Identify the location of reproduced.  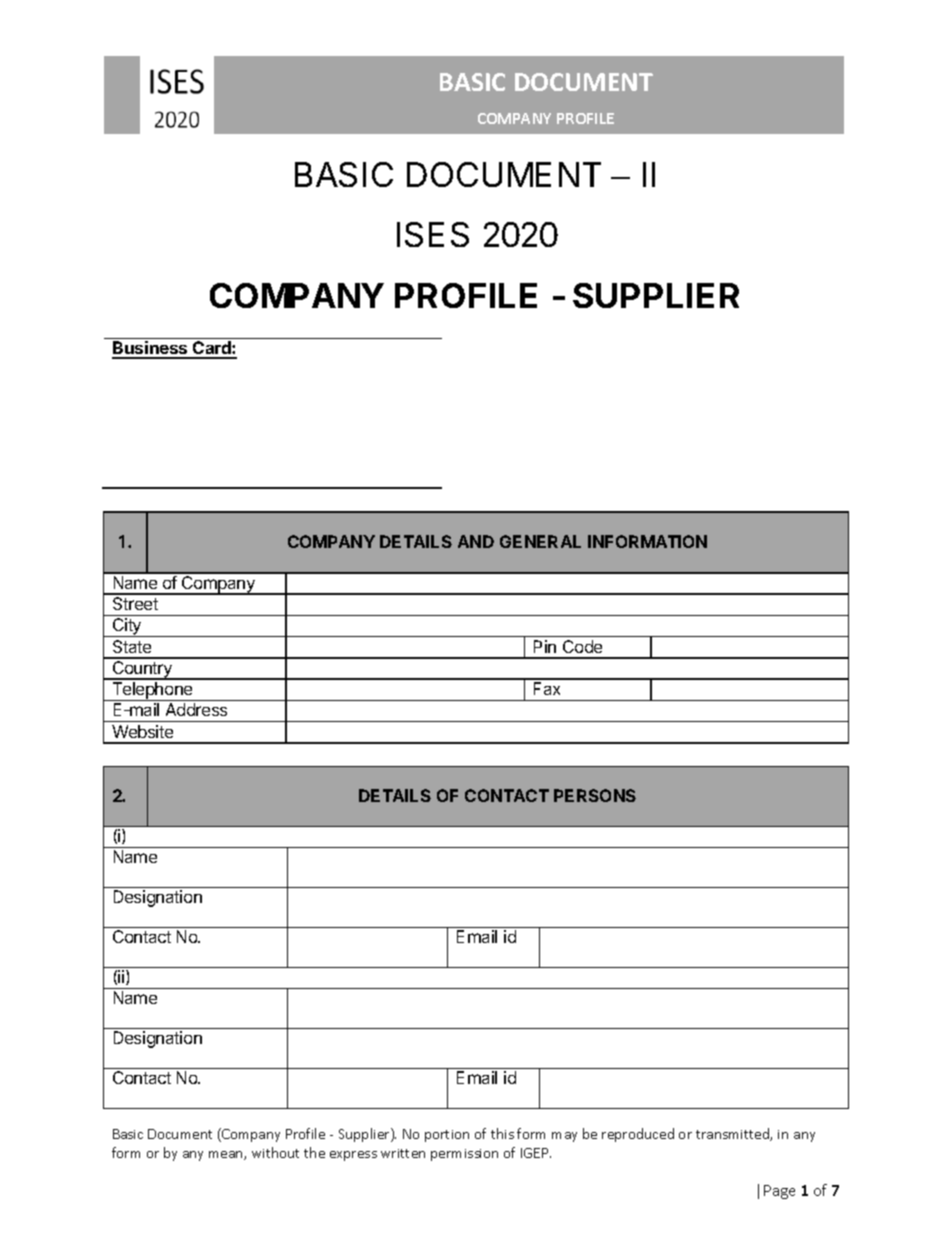
(638, 1135).
